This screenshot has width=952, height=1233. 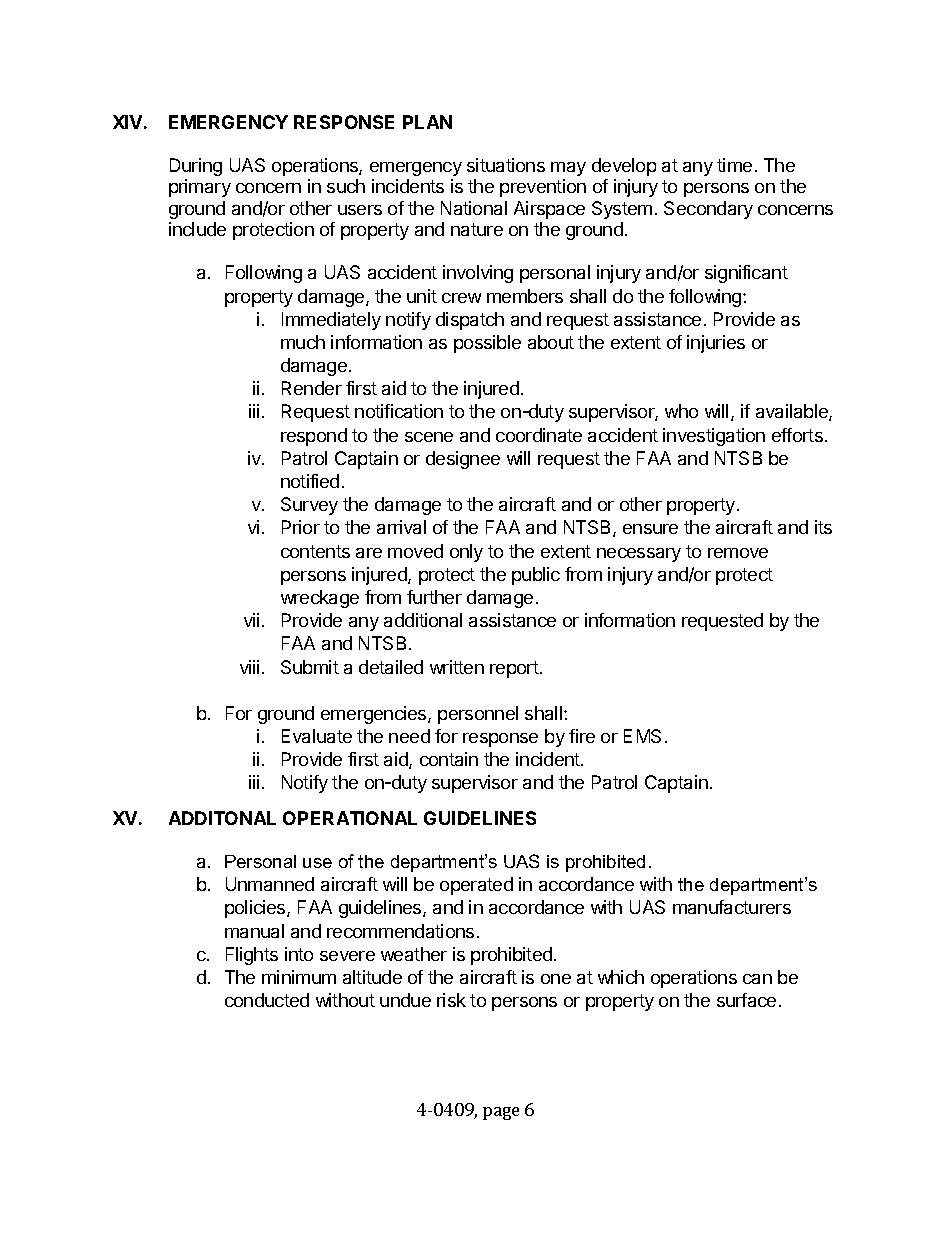 I want to click on During, so click(x=196, y=167).
